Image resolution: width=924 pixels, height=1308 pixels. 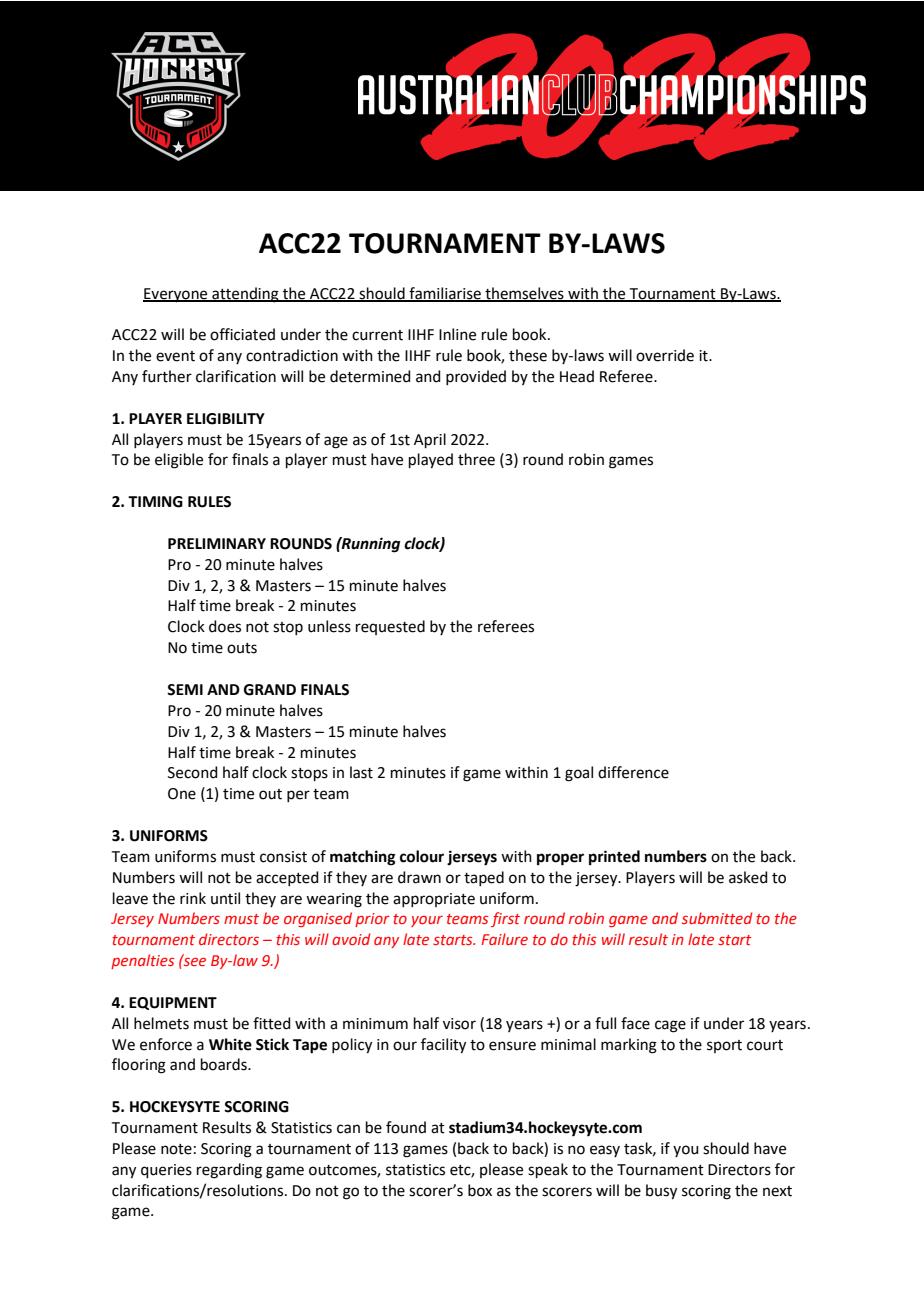 I want to click on asked, so click(x=748, y=877).
